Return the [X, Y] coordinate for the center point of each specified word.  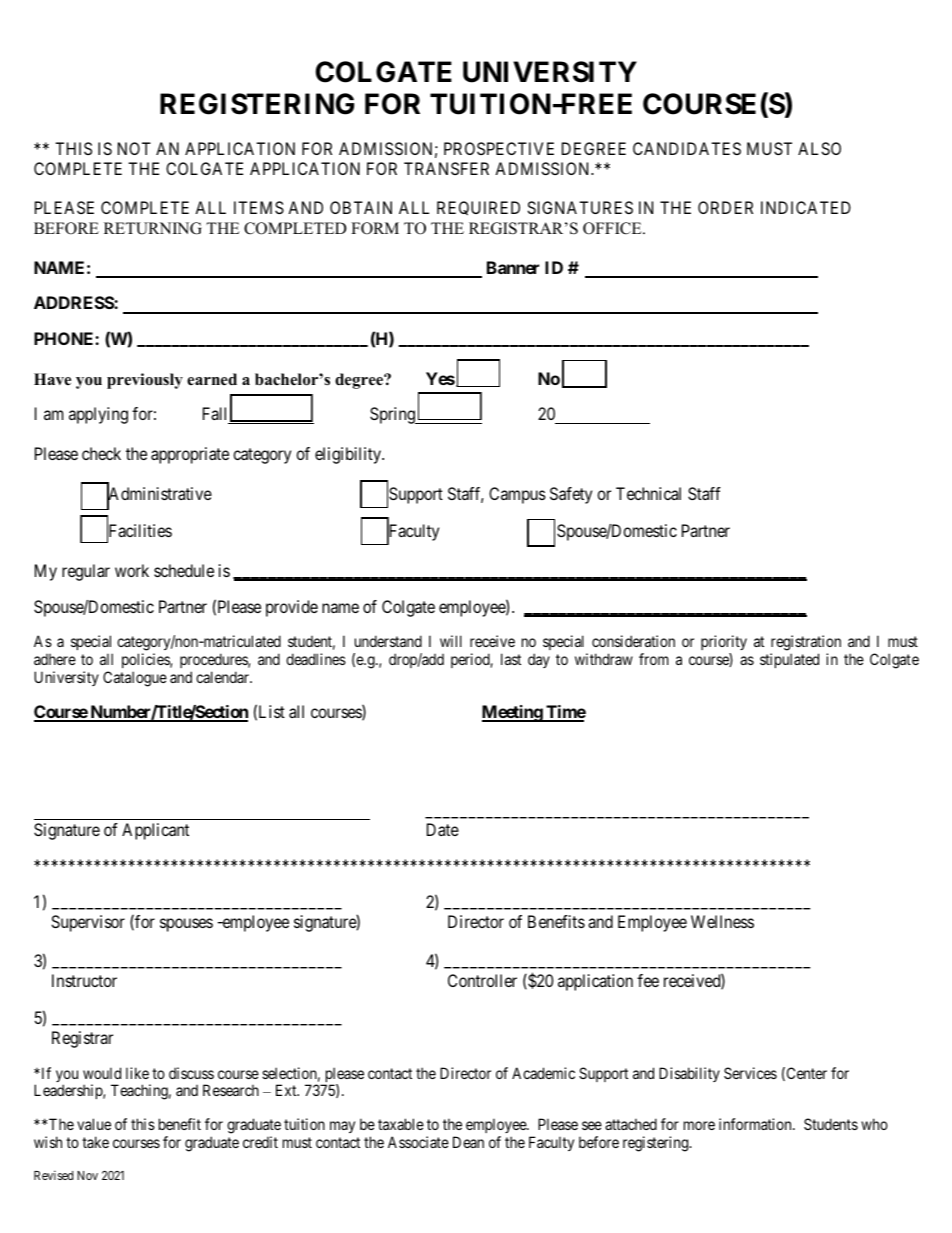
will [451, 641]
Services [750, 1073]
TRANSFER [446, 168]
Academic [543, 1073]
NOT [134, 148]
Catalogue [135, 679]
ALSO [819, 148]
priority [724, 642]
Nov [87, 1175]
